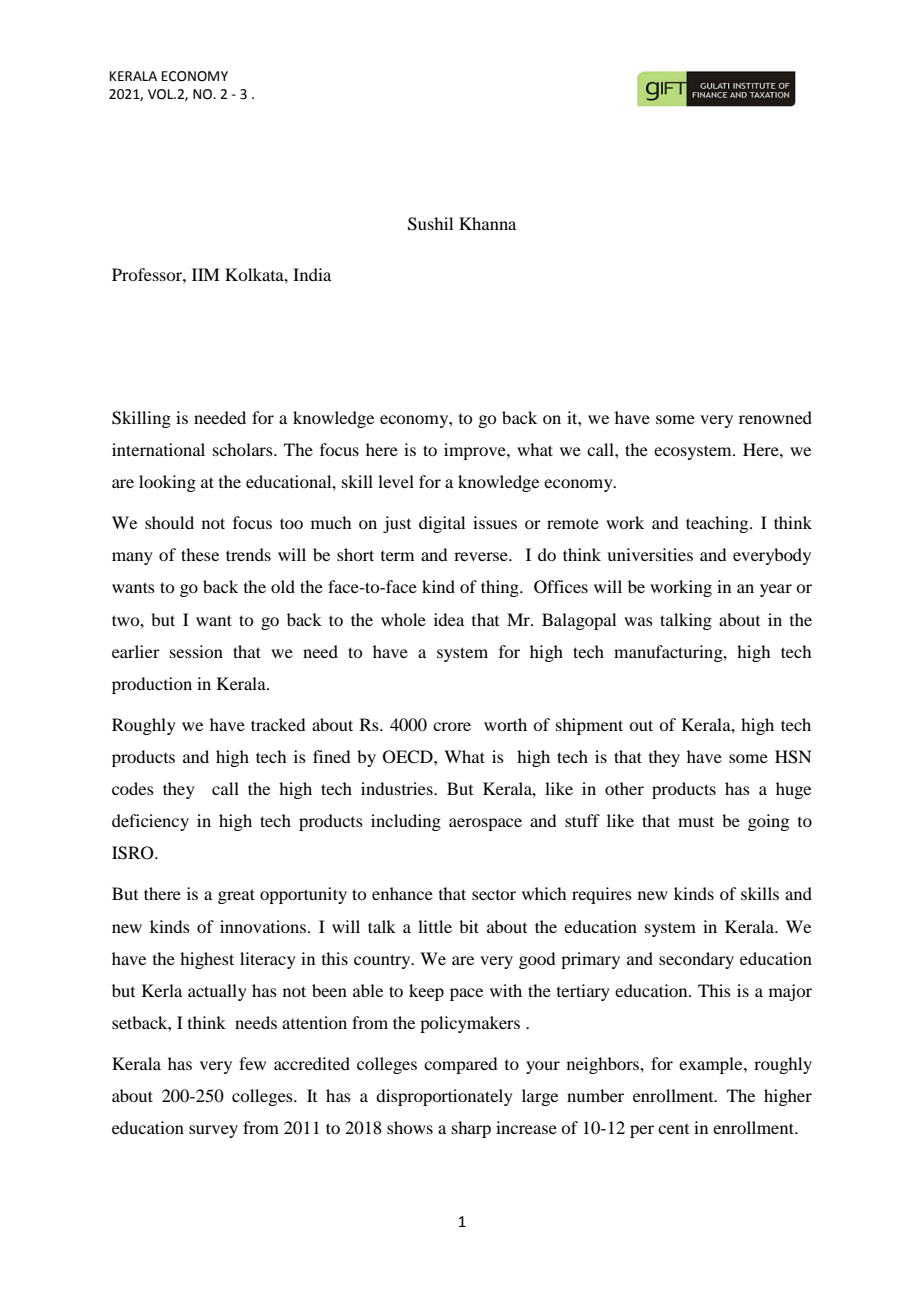  Describe the element at coordinates (487, 223) in the page. I see `Khanna` at that location.
